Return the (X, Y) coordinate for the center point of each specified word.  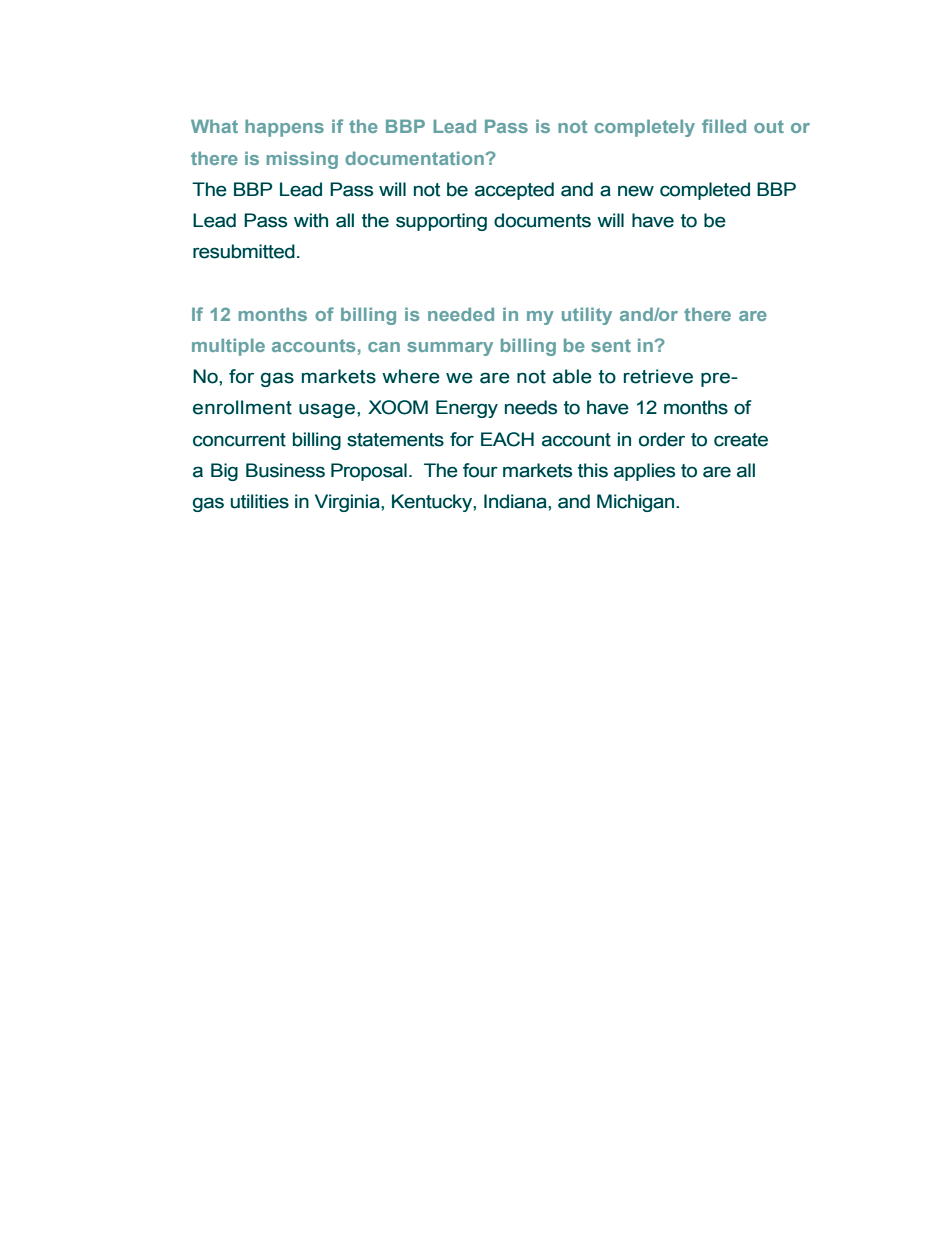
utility (587, 316)
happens (284, 128)
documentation (415, 158)
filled (724, 126)
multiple (228, 347)
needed (461, 314)
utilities (260, 501)
